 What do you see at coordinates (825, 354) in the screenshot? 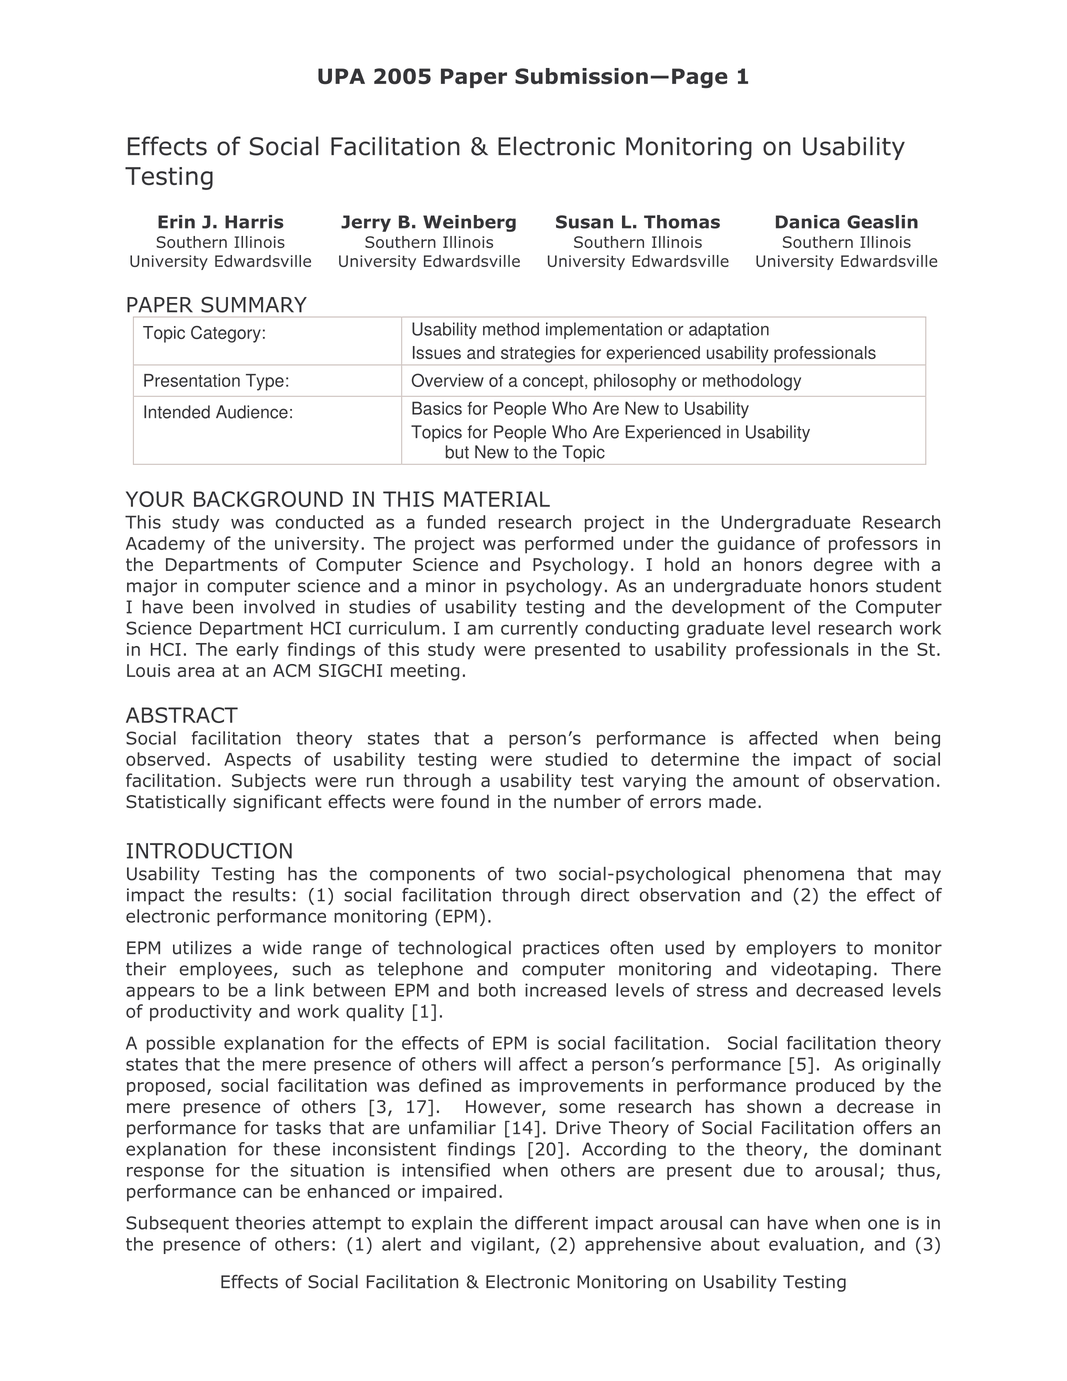
I see `professionals` at bounding box center [825, 354].
